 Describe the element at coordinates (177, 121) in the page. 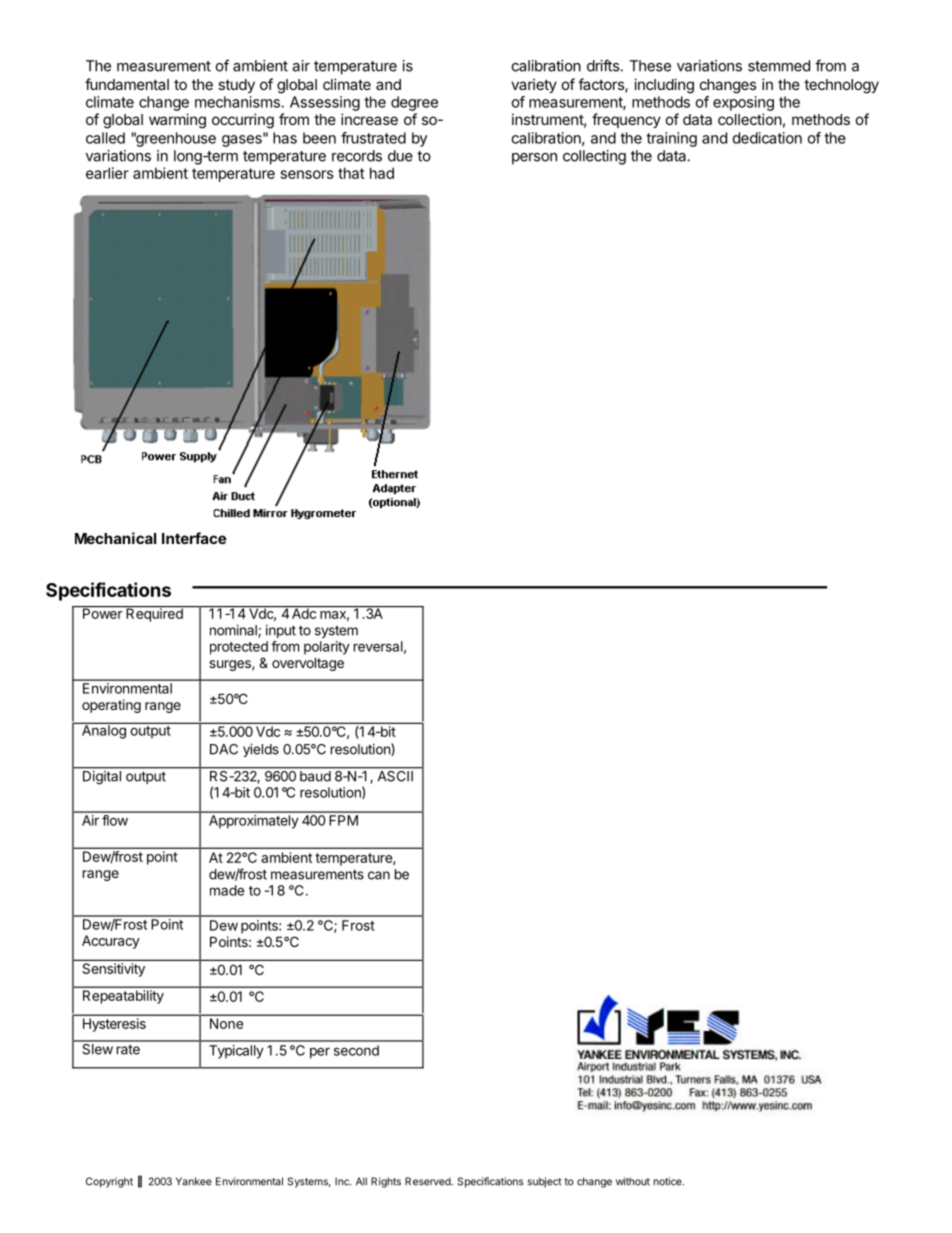

I see `warming` at that location.
